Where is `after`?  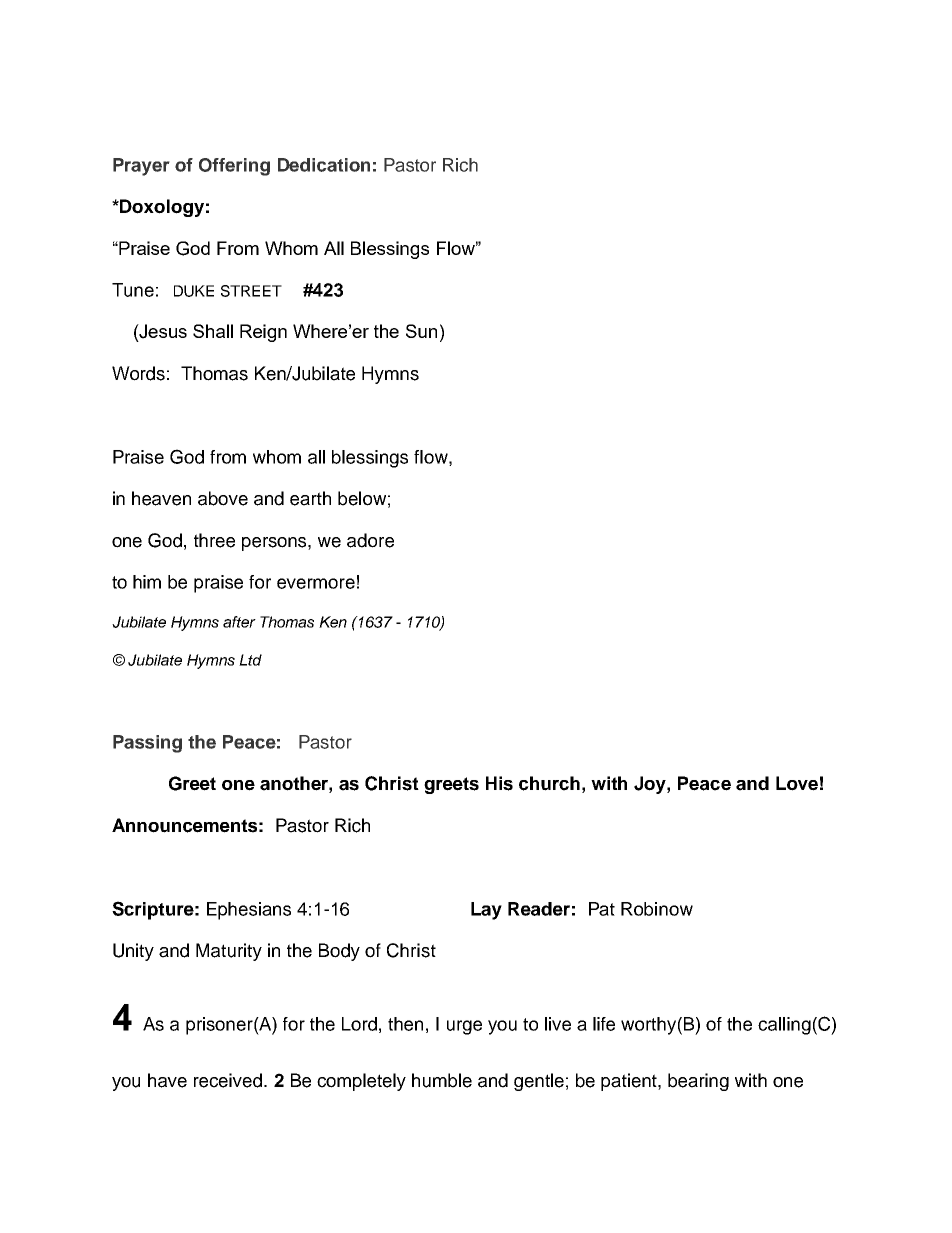
after is located at coordinates (239, 622).
